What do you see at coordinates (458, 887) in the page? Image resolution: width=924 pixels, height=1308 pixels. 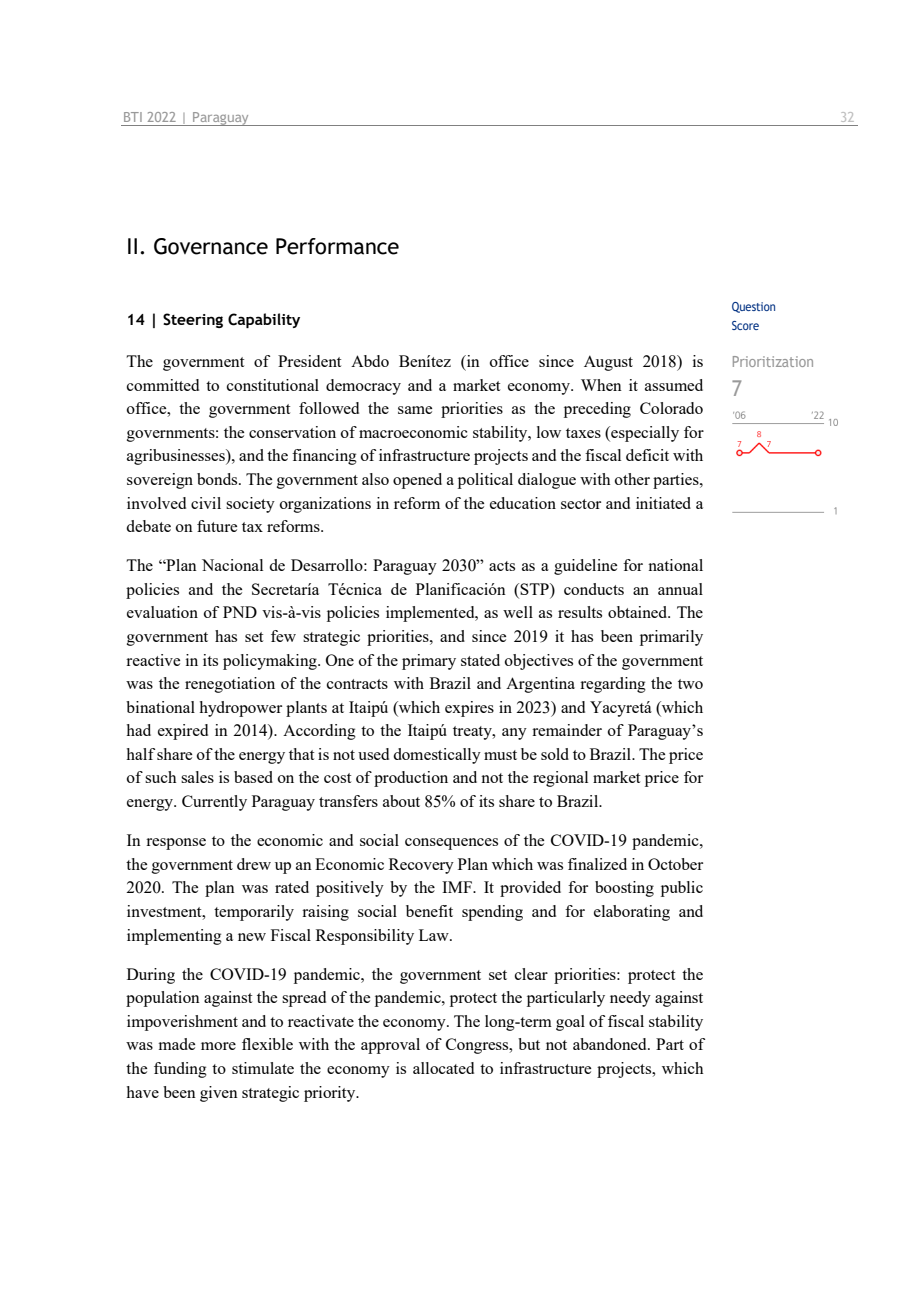 I see `IMF` at bounding box center [458, 887].
